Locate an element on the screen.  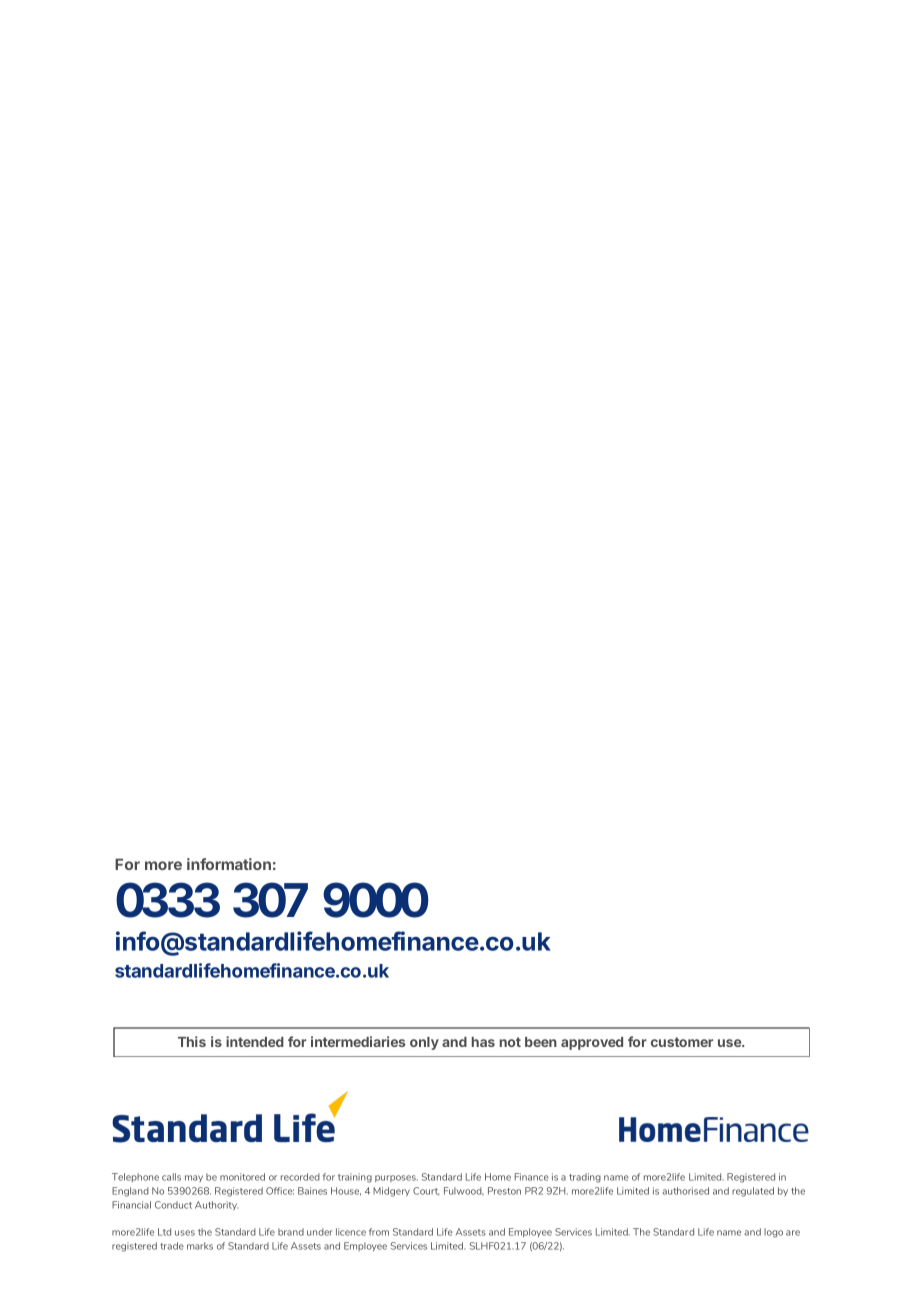
from is located at coordinates (379, 1232).
